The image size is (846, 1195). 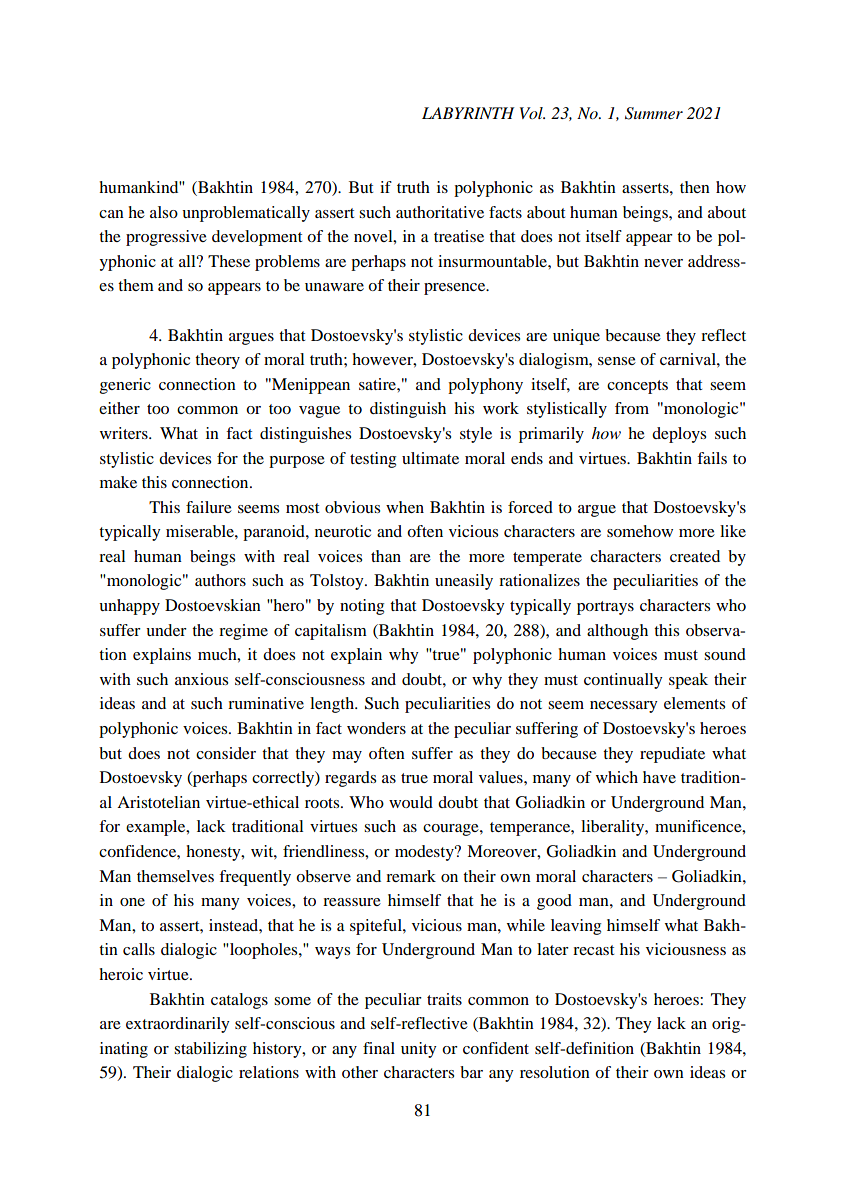 I want to click on wonders, so click(x=376, y=728).
